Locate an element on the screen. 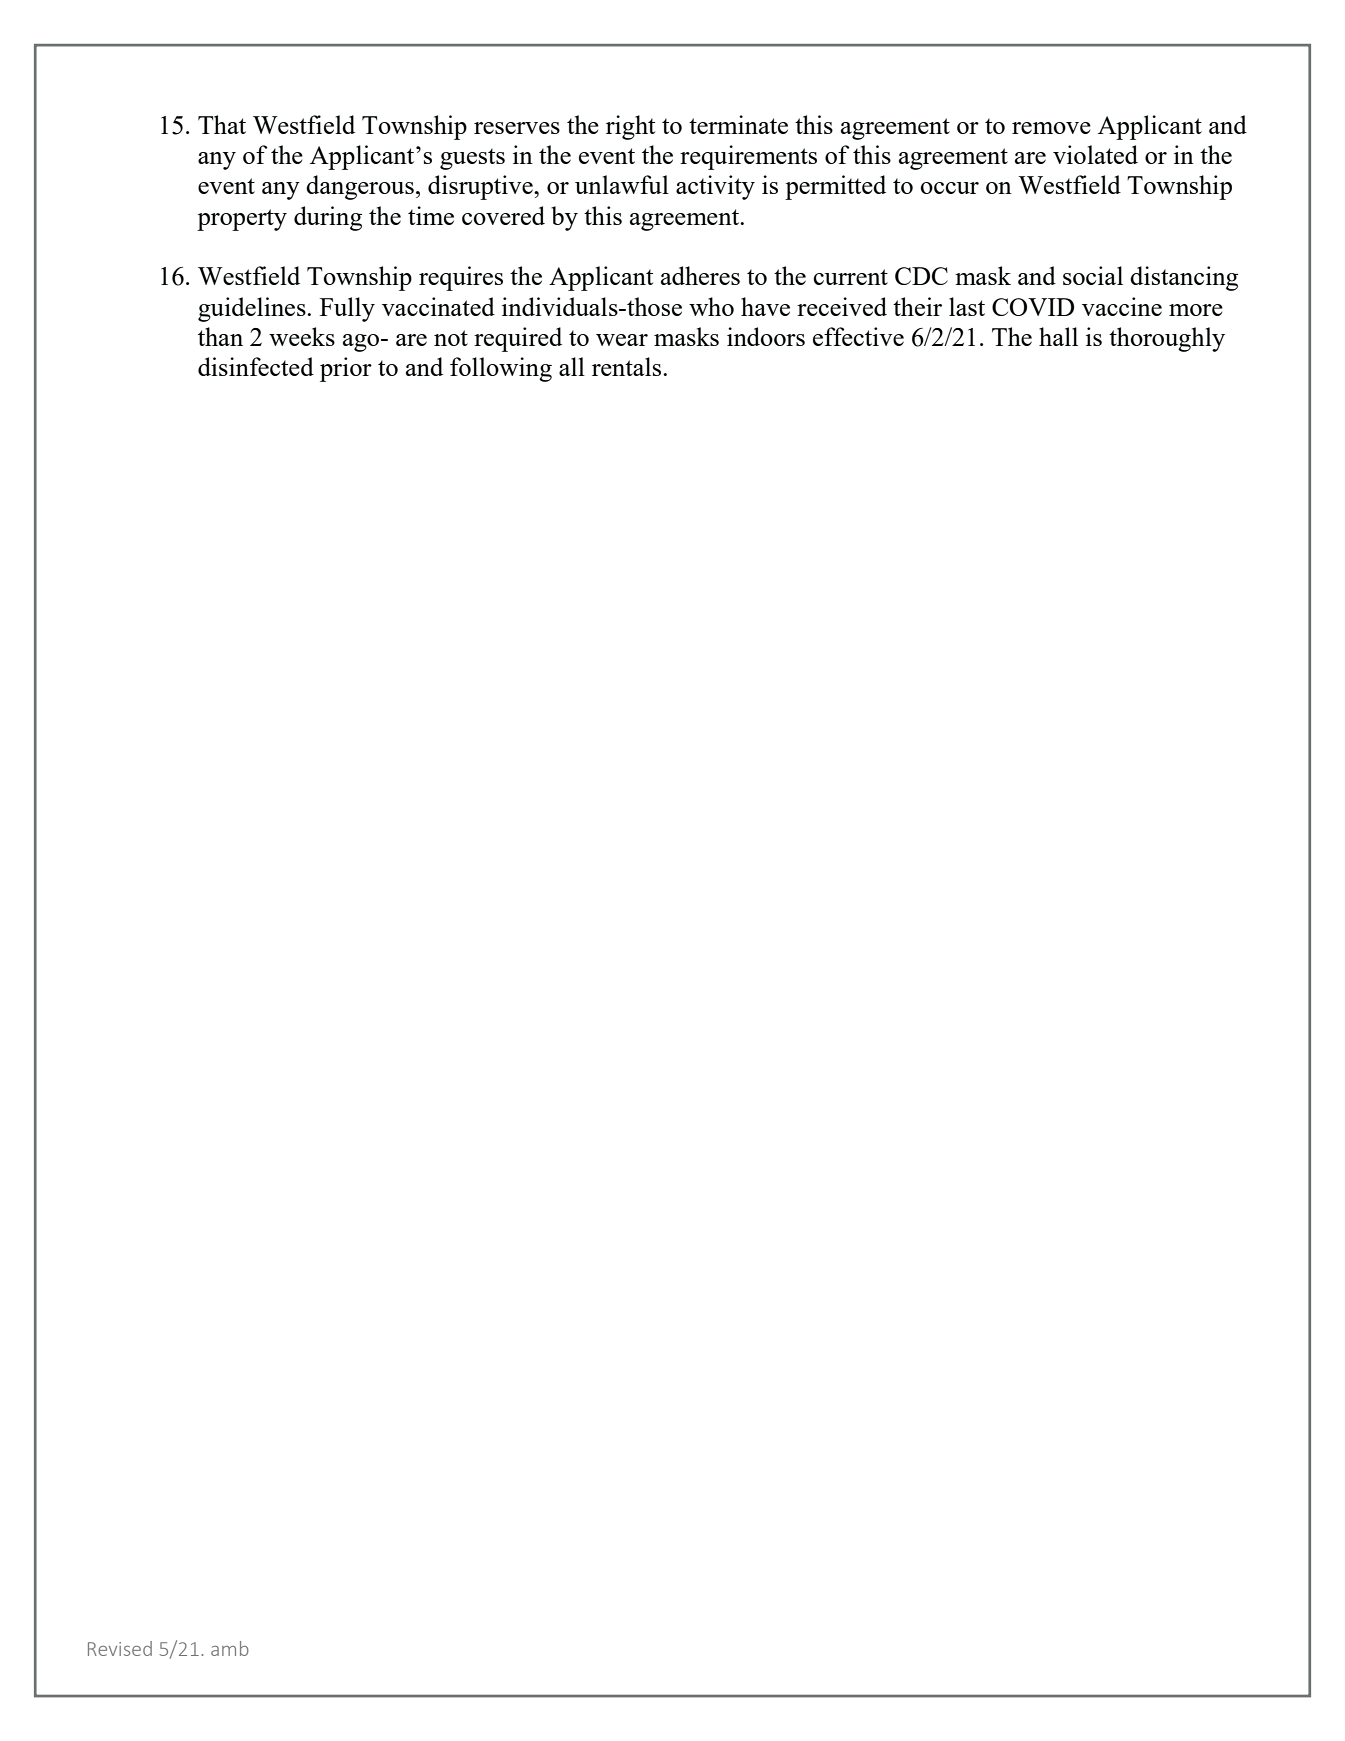 The width and height of the screenshot is (1345, 1741). unlawful is located at coordinates (622, 184).
